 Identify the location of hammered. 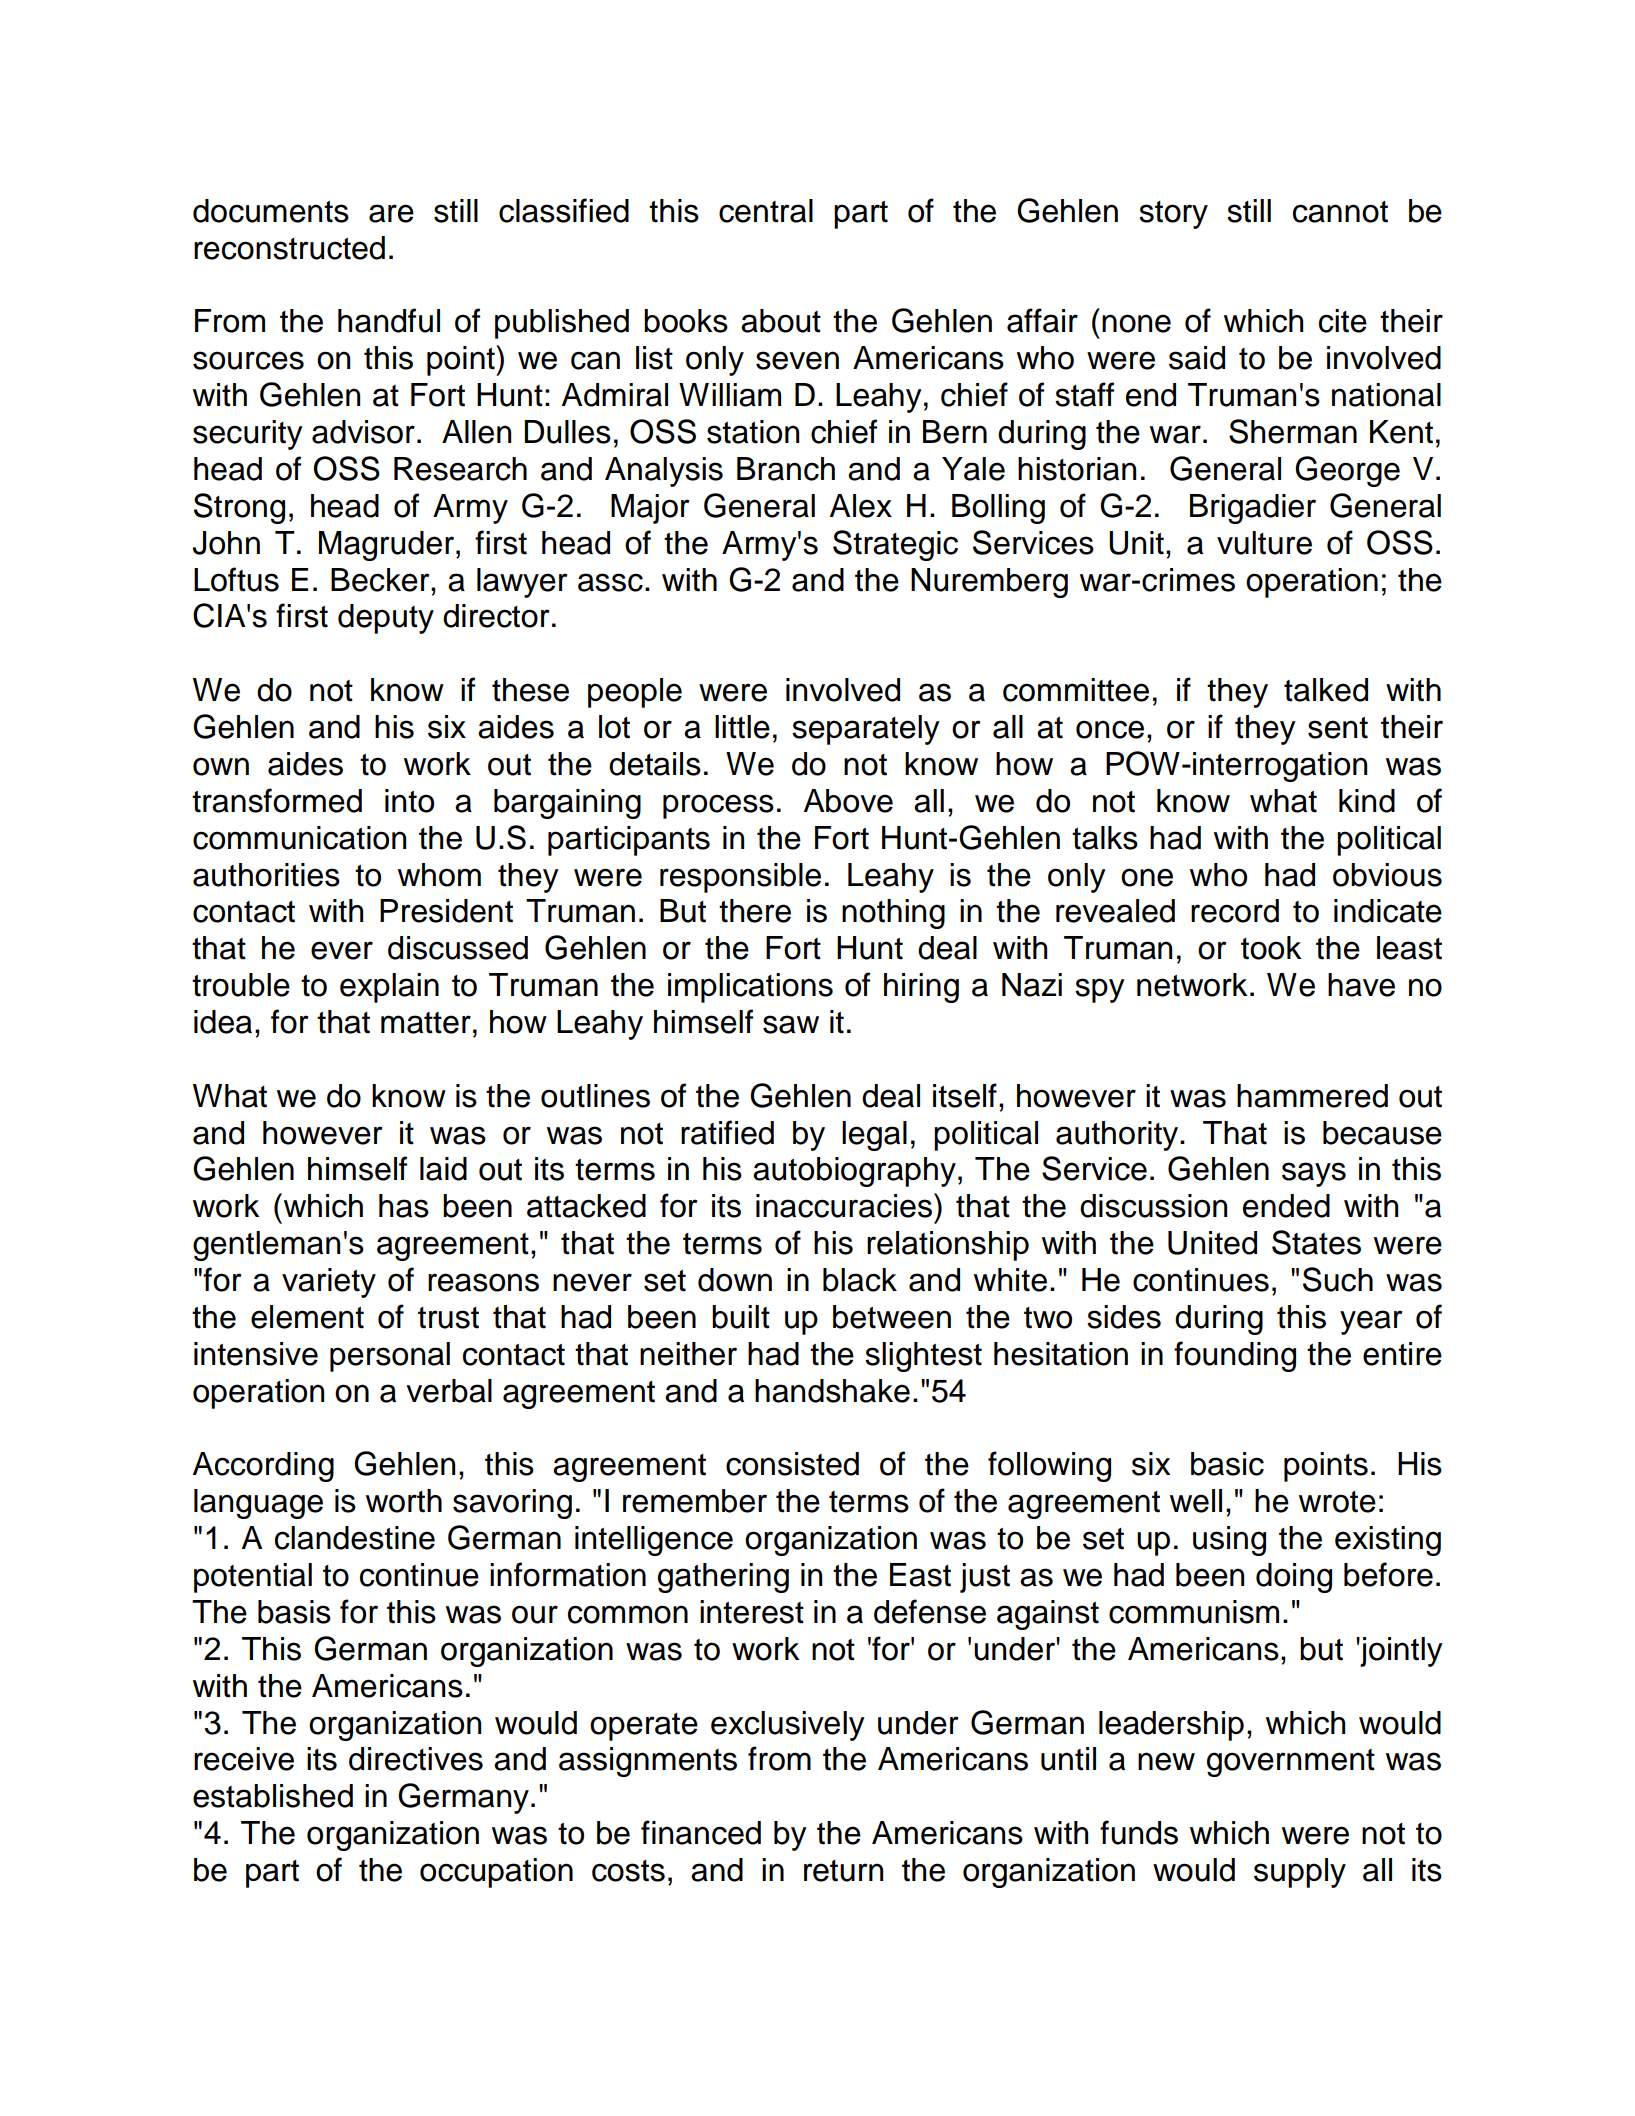
(1312, 1096).
